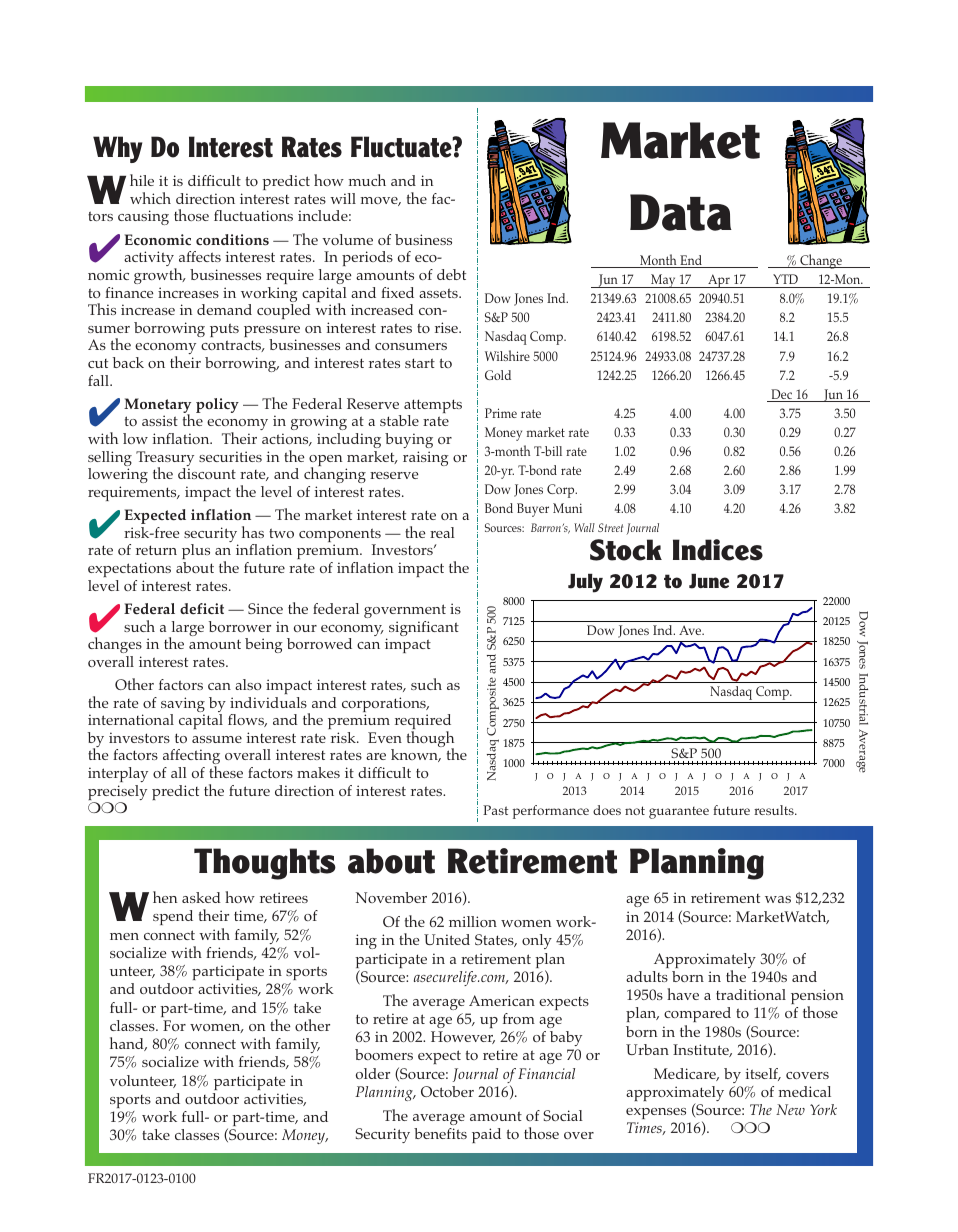 The height and width of the page is (1232, 958). What do you see at coordinates (367, 180) in the page?
I see `much` at bounding box center [367, 180].
